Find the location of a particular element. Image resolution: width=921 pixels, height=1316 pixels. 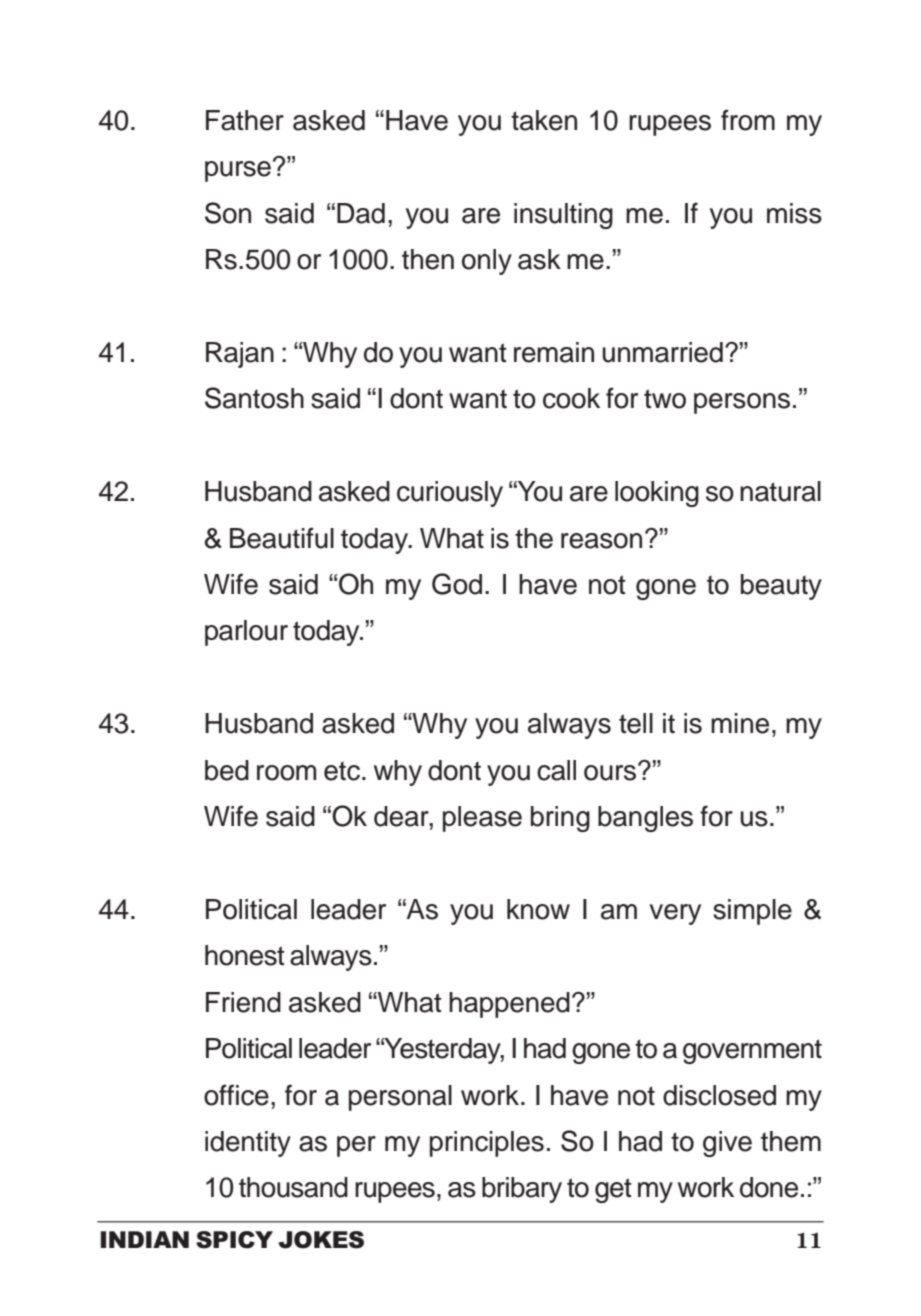

looking is located at coordinates (657, 494).
